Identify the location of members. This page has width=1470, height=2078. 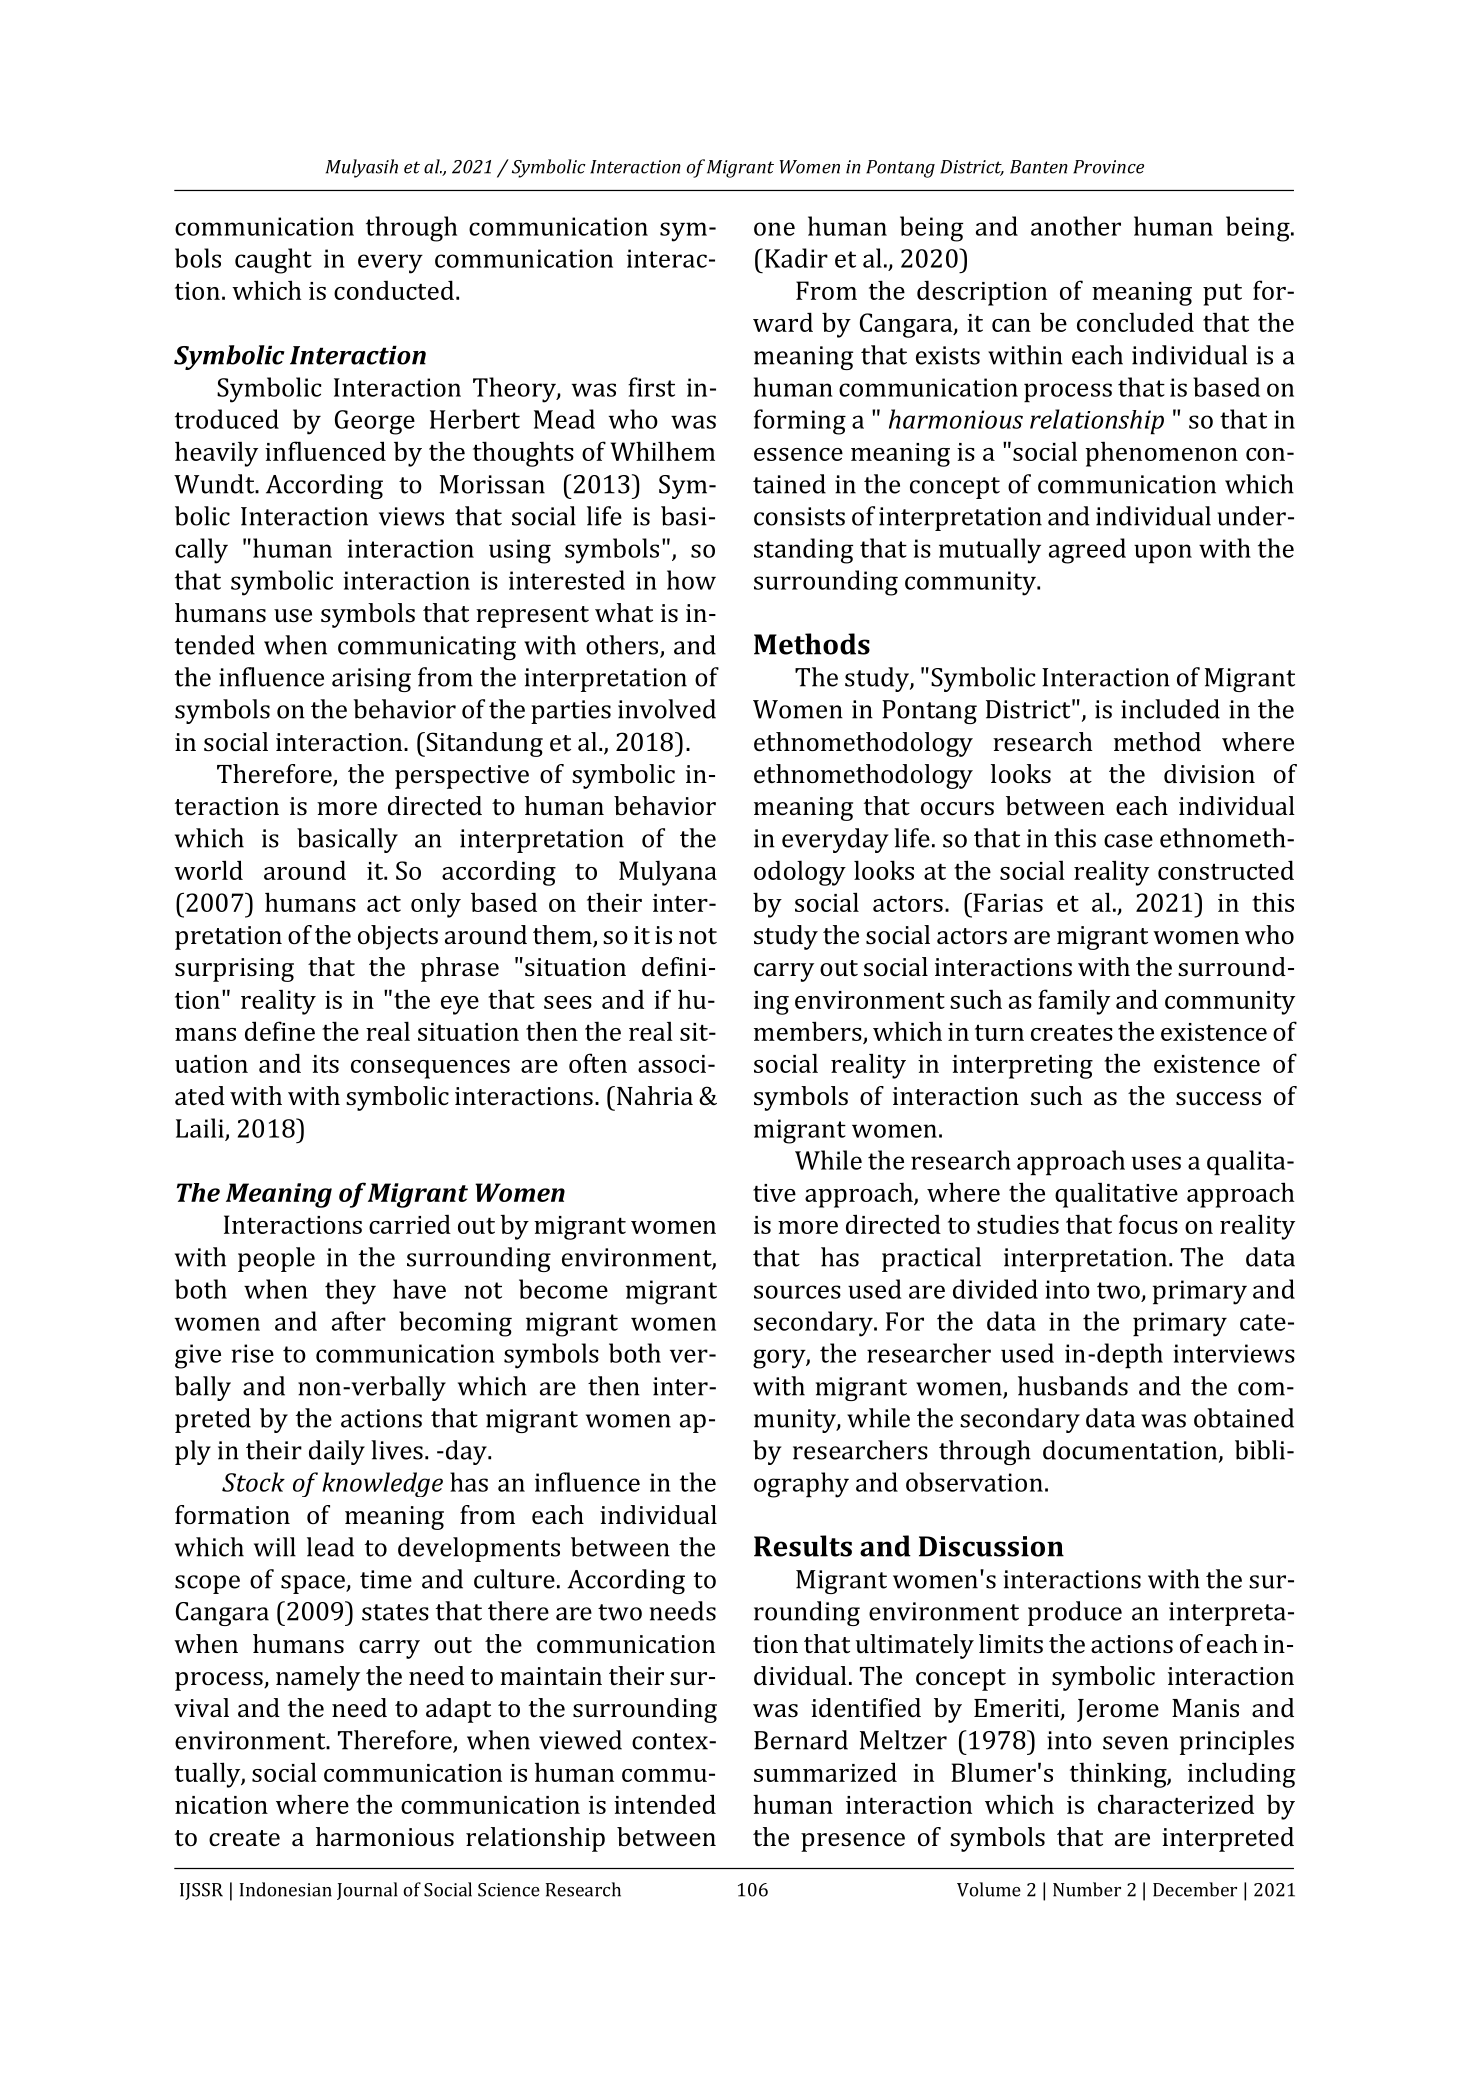
(808, 1031).
